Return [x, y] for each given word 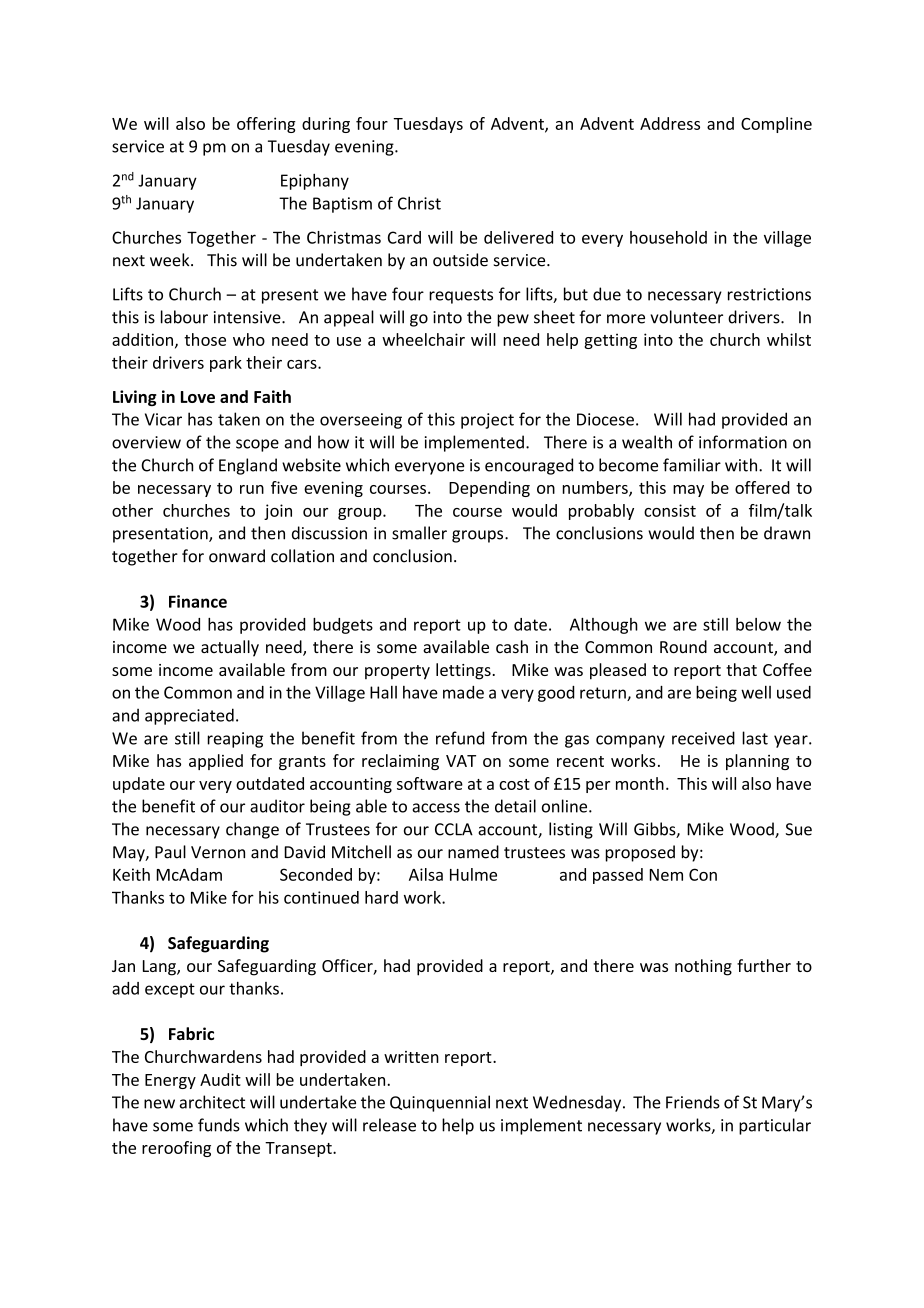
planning [757, 762]
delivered [518, 237]
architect [212, 1102]
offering [266, 125]
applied [216, 762]
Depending [489, 489]
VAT [461, 761]
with [742, 465]
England [248, 466]
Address [670, 123]
